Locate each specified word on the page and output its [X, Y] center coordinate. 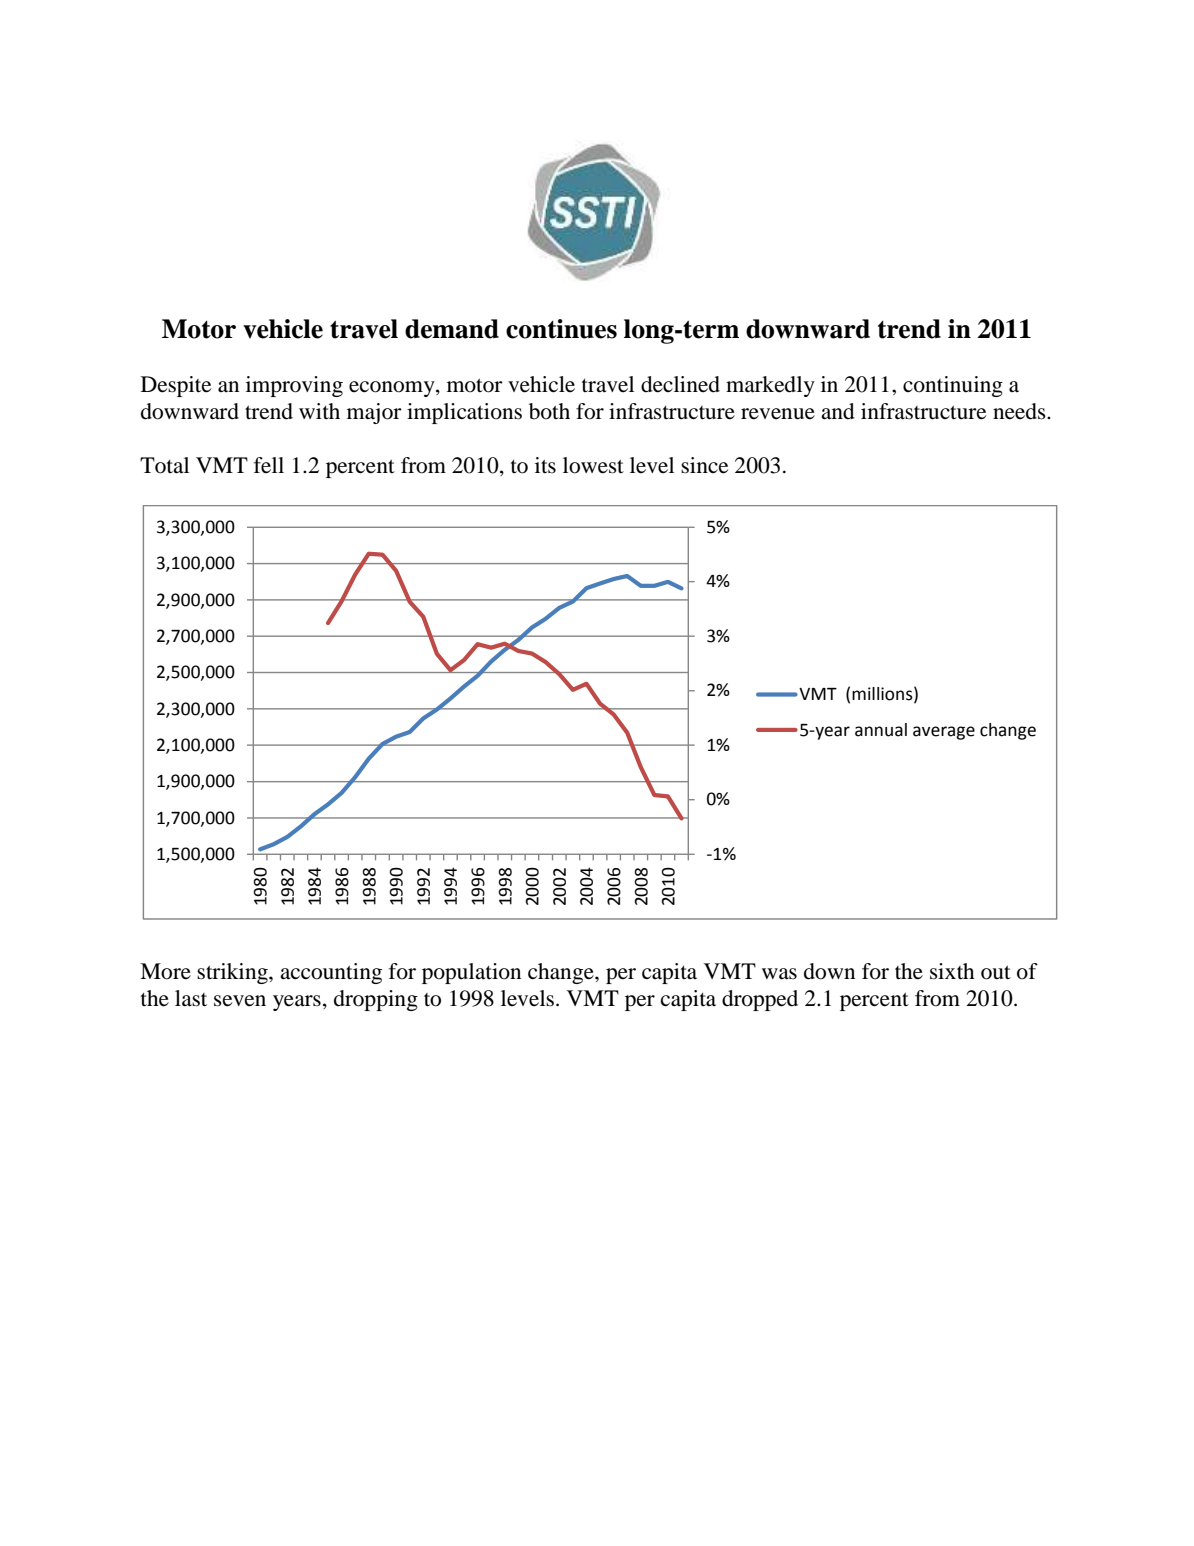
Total [164, 465]
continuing [953, 386]
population [471, 973]
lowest [593, 465]
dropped [760, 1000]
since [704, 465]
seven [240, 1001]
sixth [952, 971]
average [944, 733]
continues [561, 329]
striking [233, 973]
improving [294, 386]
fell [269, 465]
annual [881, 730]
